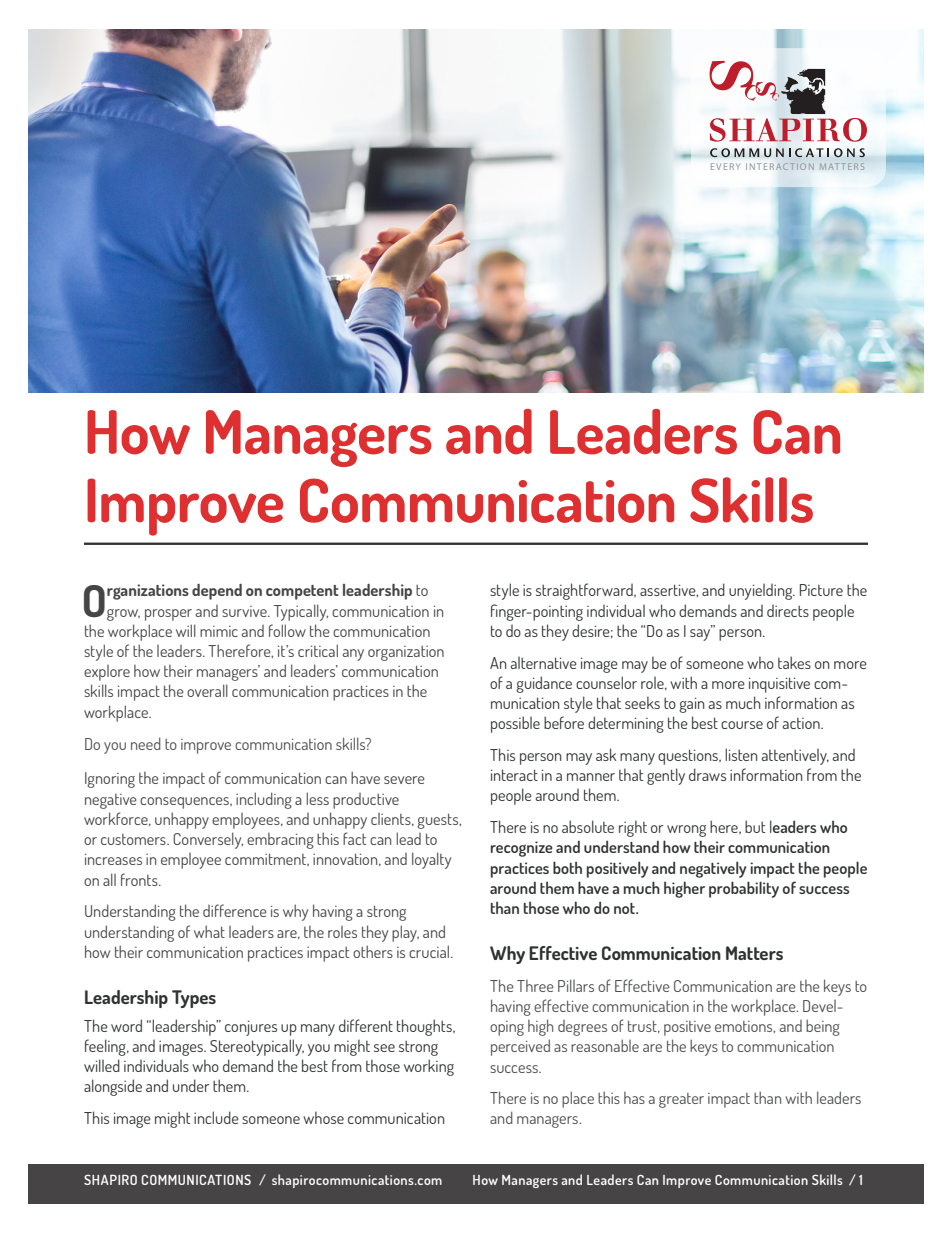 Image resolution: width=952 pixels, height=1233 pixels. I want to click on Types, so click(194, 999).
